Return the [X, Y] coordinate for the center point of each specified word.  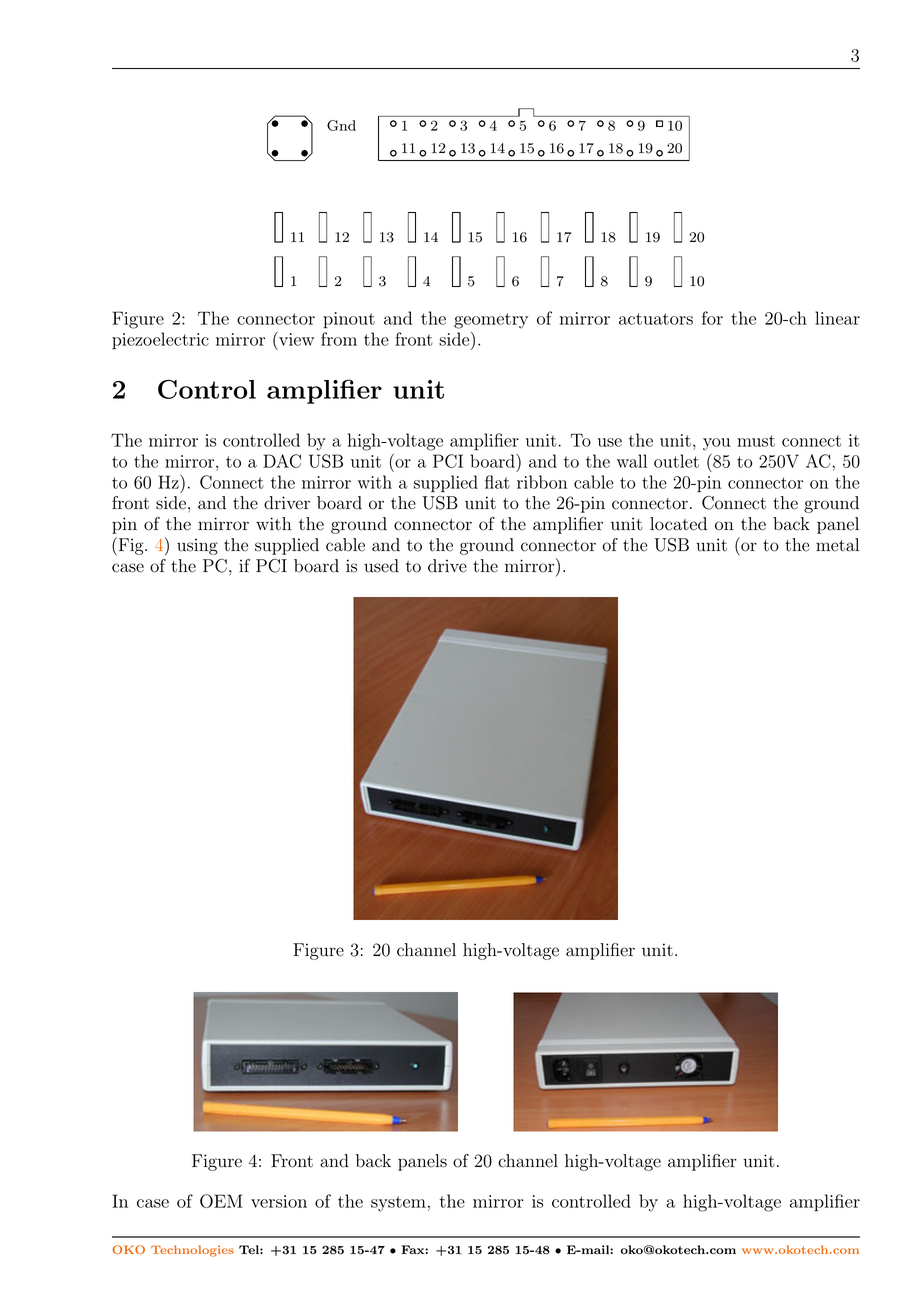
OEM [221, 1201]
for [712, 318]
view [295, 339]
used [381, 566]
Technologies [192, 1251]
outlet [676, 461]
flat [497, 482]
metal [837, 545]
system [398, 1204]
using [197, 546]
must [756, 441]
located [678, 524]
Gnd [341, 125]
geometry [491, 321]
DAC [282, 461]
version [279, 1201]
